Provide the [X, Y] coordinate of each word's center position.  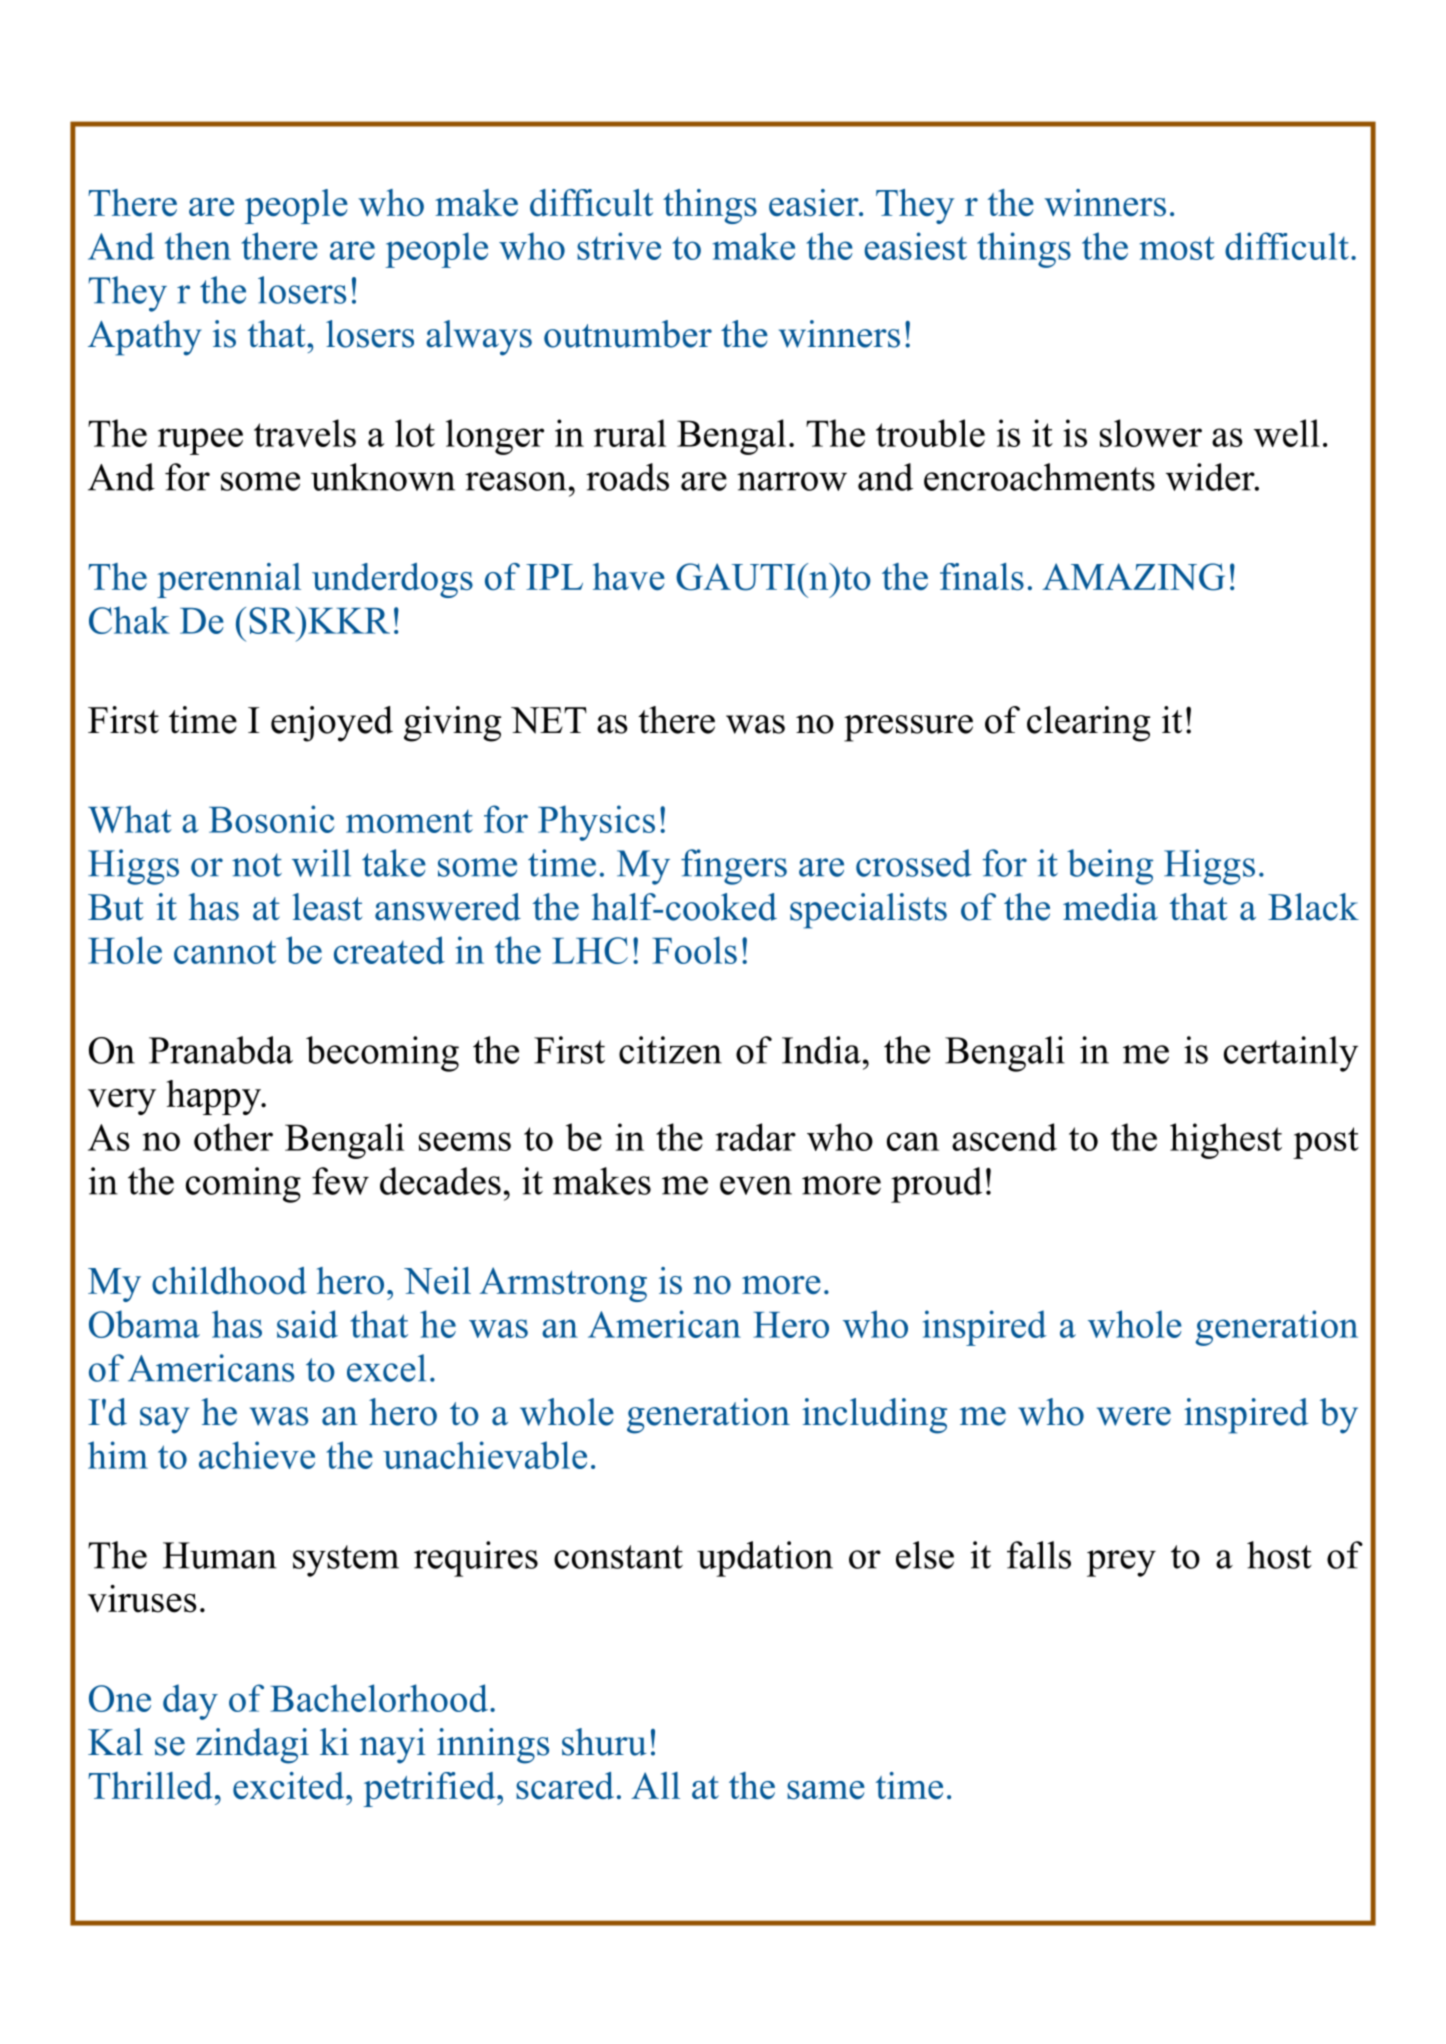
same [826, 1790]
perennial [229, 580]
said [307, 1324]
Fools [694, 950]
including [874, 1416]
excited [290, 1785]
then [198, 246]
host [1279, 1555]
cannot [225, 952]
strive [619, 246]
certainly [1291, 1054]
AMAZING [1133, 577]
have [629, 576]
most [1177, 248]
